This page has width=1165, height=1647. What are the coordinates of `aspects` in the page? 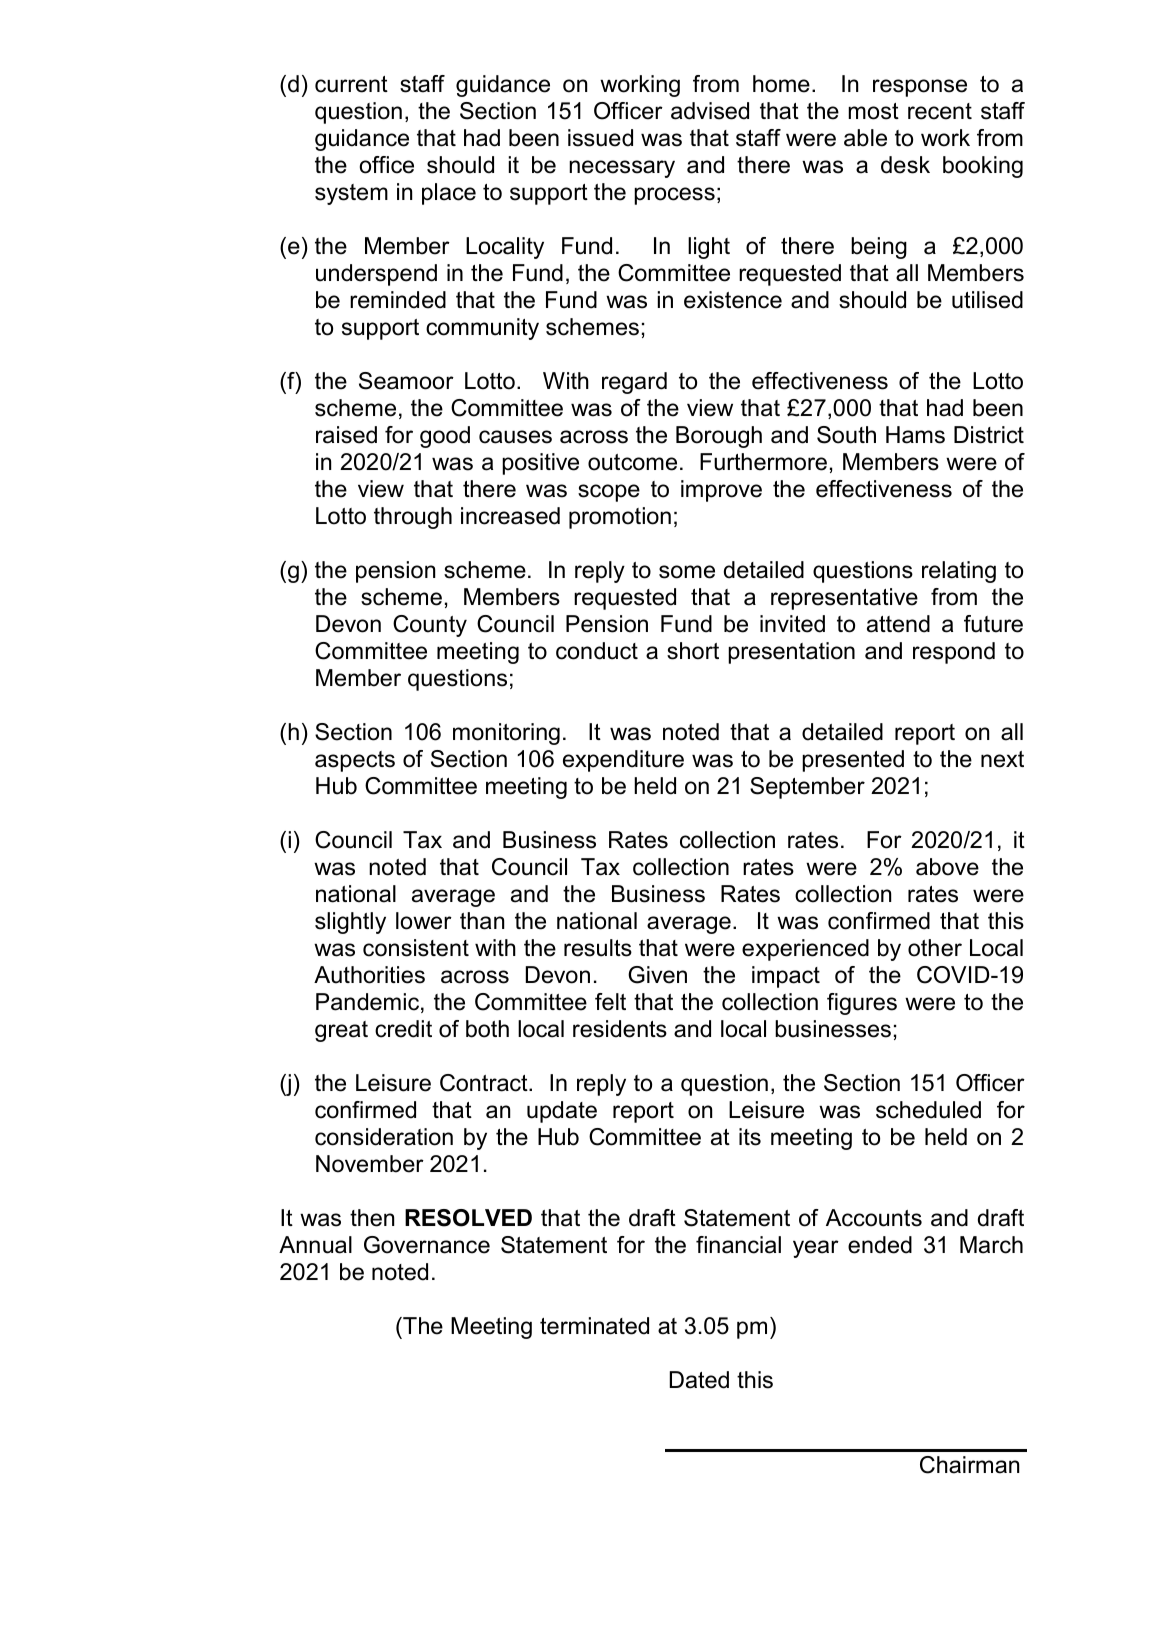 It's located at (355, 761).
